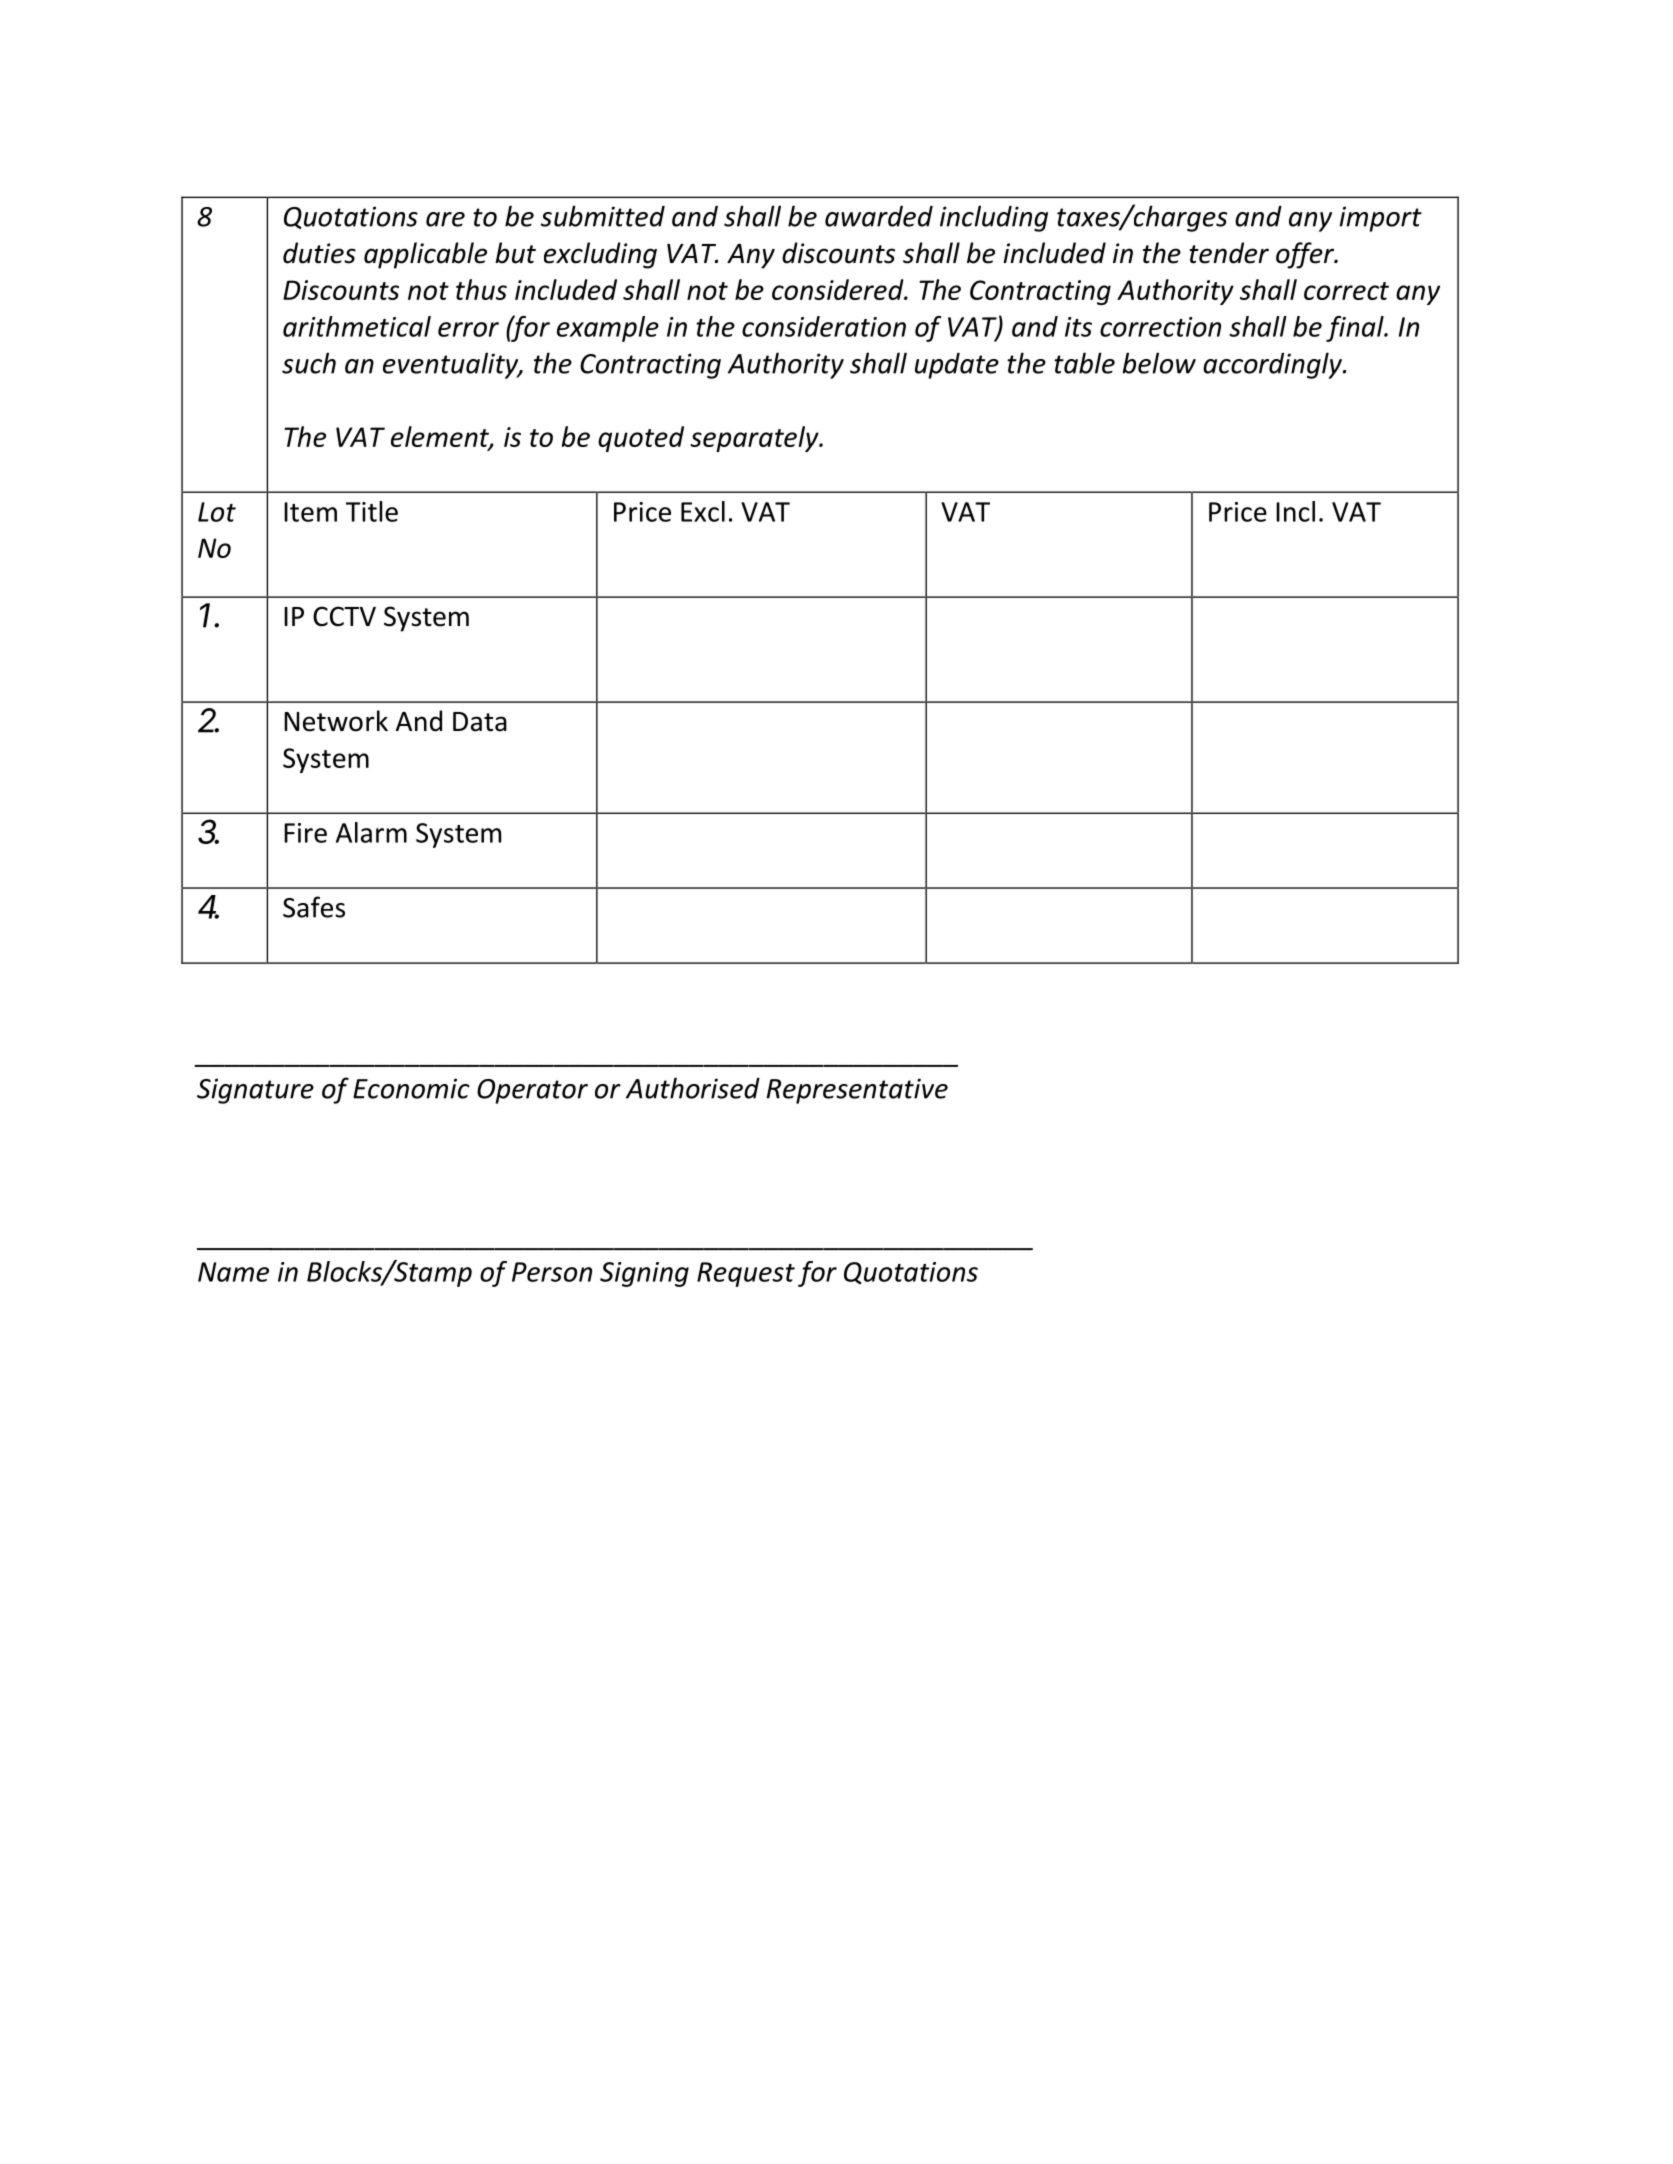 Image resolution: width=1673 pixels, height=2164 pixels. Describe the element at coordinates (879, 216) in the document. I see `awarded` at that location.
